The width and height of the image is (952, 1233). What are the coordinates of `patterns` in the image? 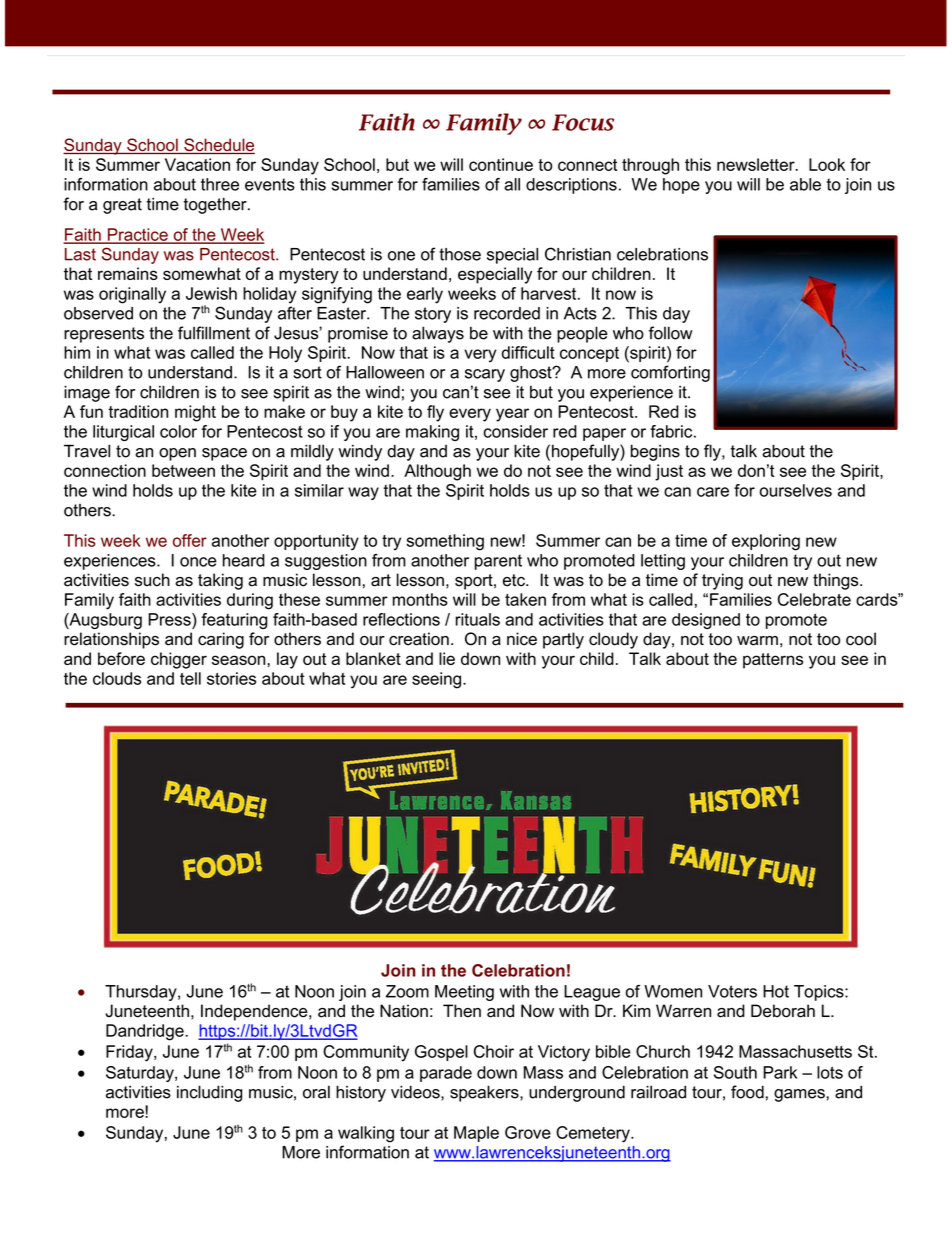 It's located at (773, 661).
